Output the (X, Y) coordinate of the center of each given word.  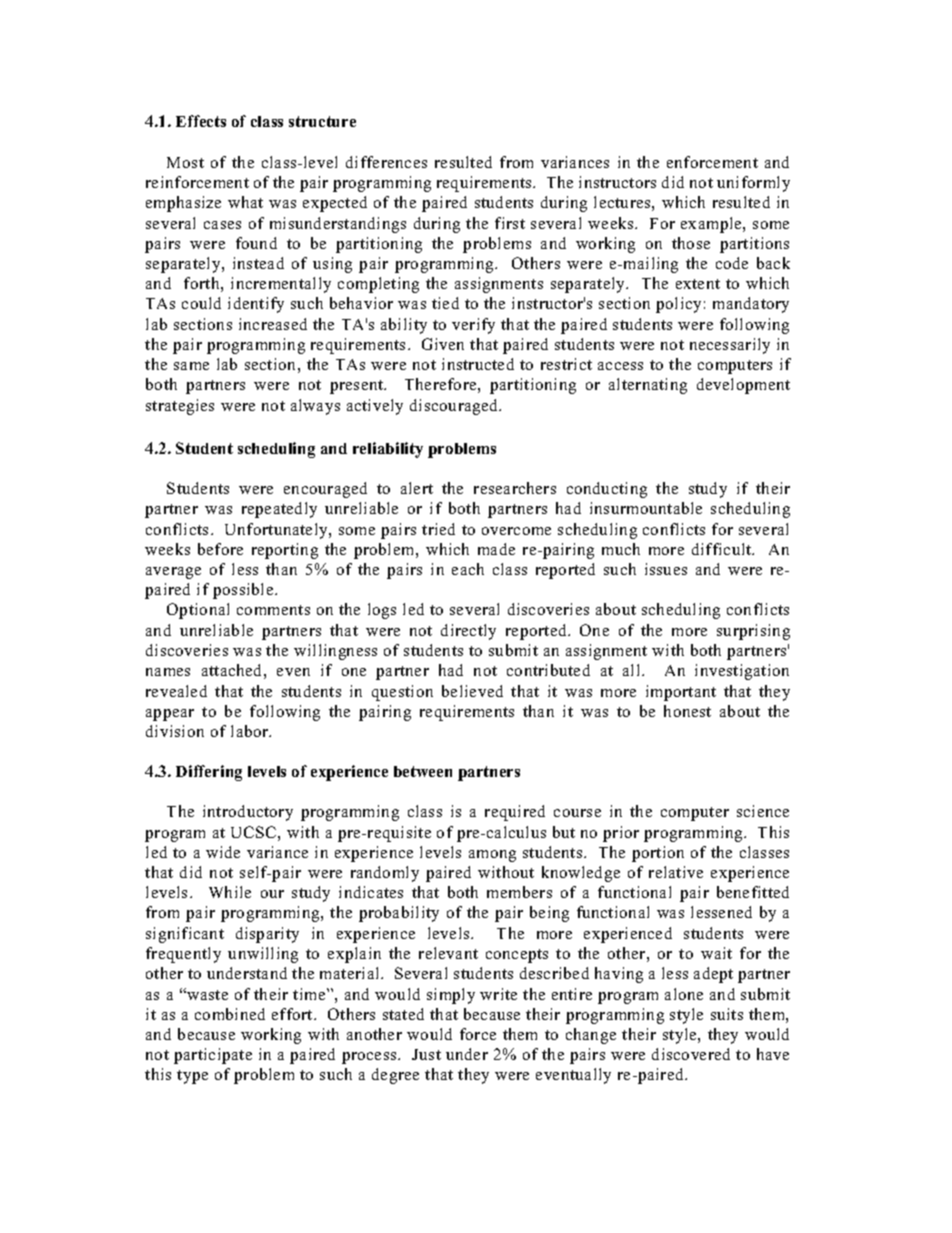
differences (386, 162)
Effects (201, 121)
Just (426, 1054)
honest (687, 711)
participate (213, 1056)
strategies (180, 407)
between (423, 771)
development (743, 386)
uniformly (753, 184)
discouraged (455, 407)
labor (251, 731)
